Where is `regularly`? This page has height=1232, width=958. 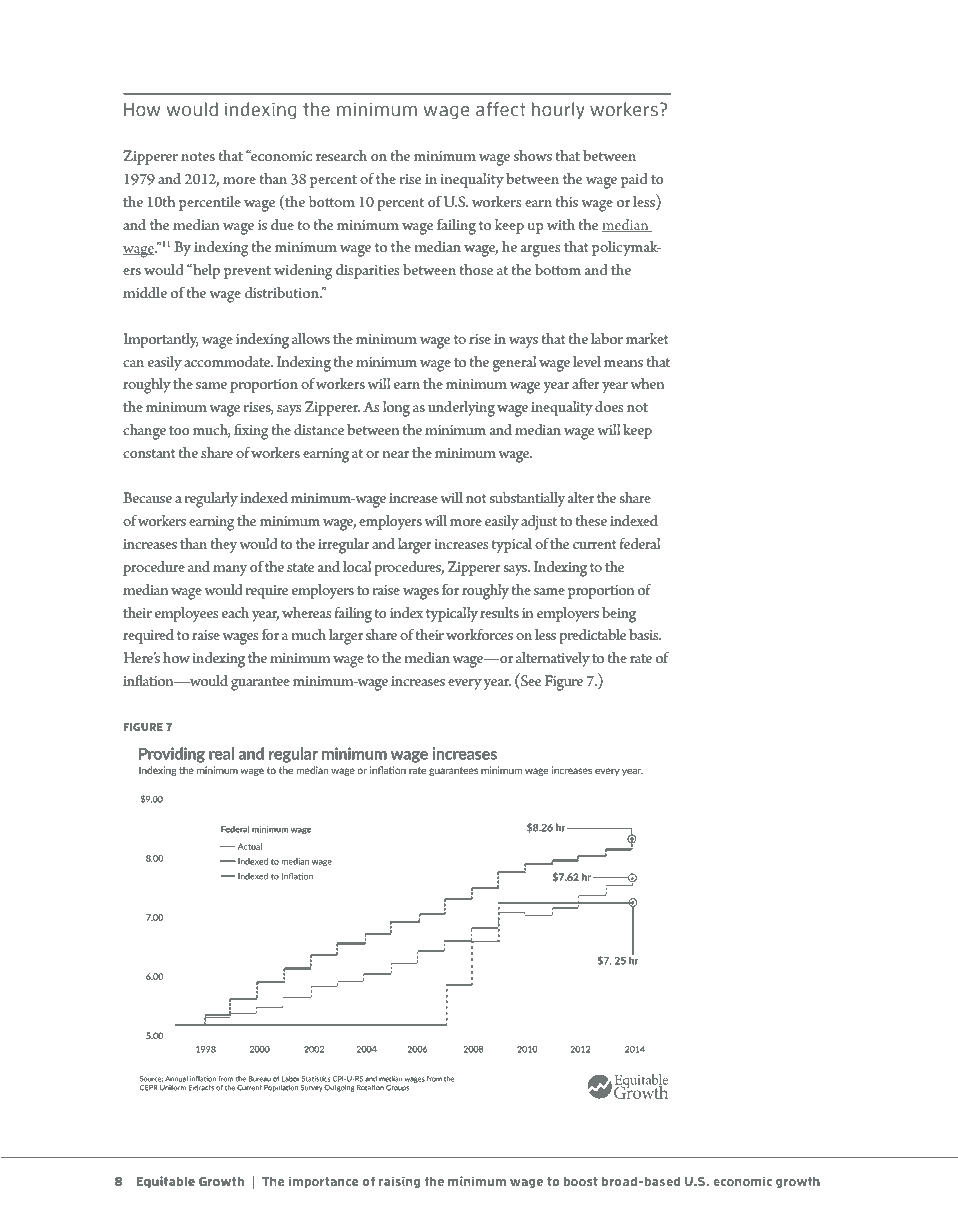
regularly is located at coordinates (211, 500).
